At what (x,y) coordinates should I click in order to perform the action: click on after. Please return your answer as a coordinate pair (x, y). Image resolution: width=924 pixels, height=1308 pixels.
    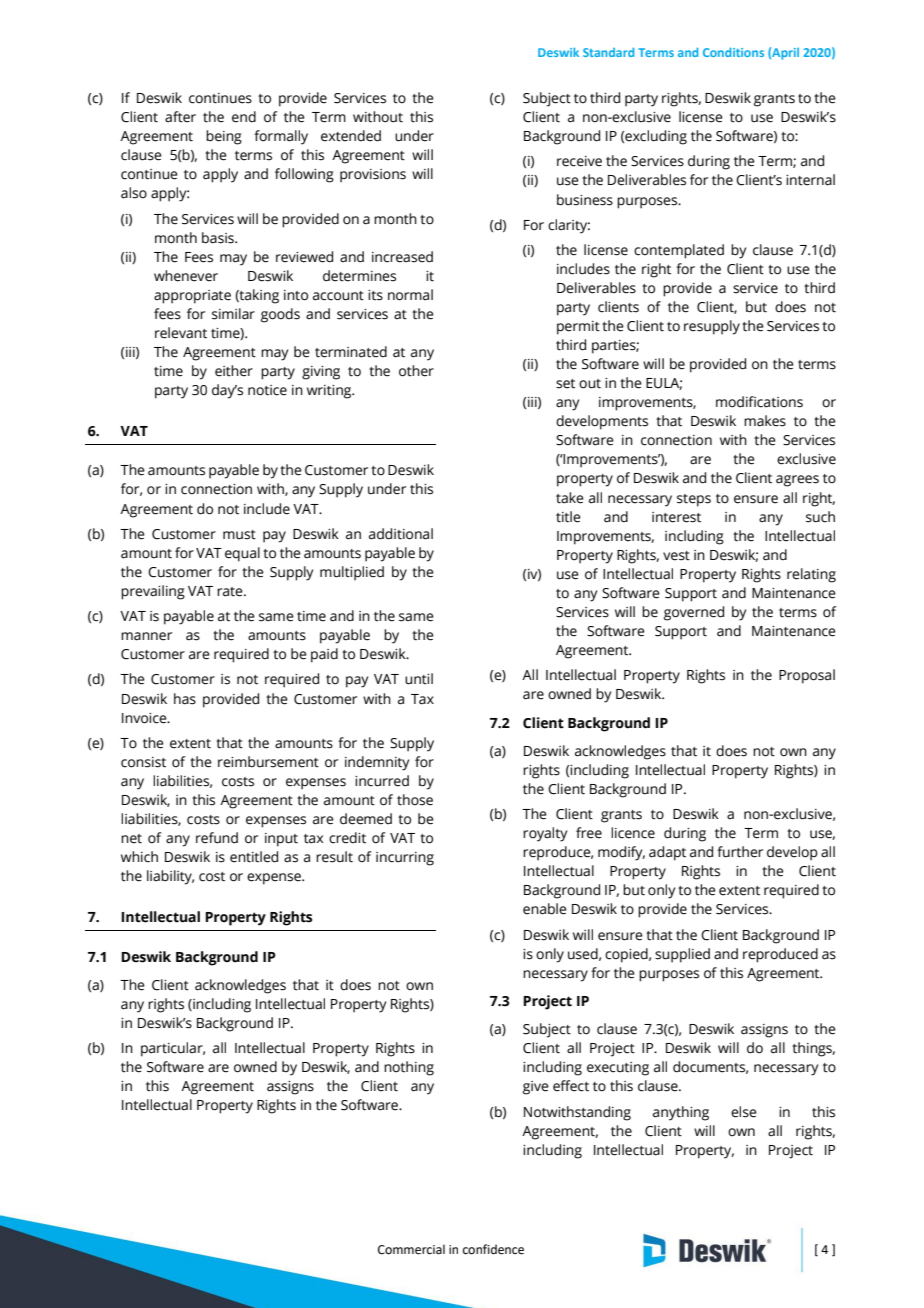
    Looking at the image, I should click on (180, 117).
